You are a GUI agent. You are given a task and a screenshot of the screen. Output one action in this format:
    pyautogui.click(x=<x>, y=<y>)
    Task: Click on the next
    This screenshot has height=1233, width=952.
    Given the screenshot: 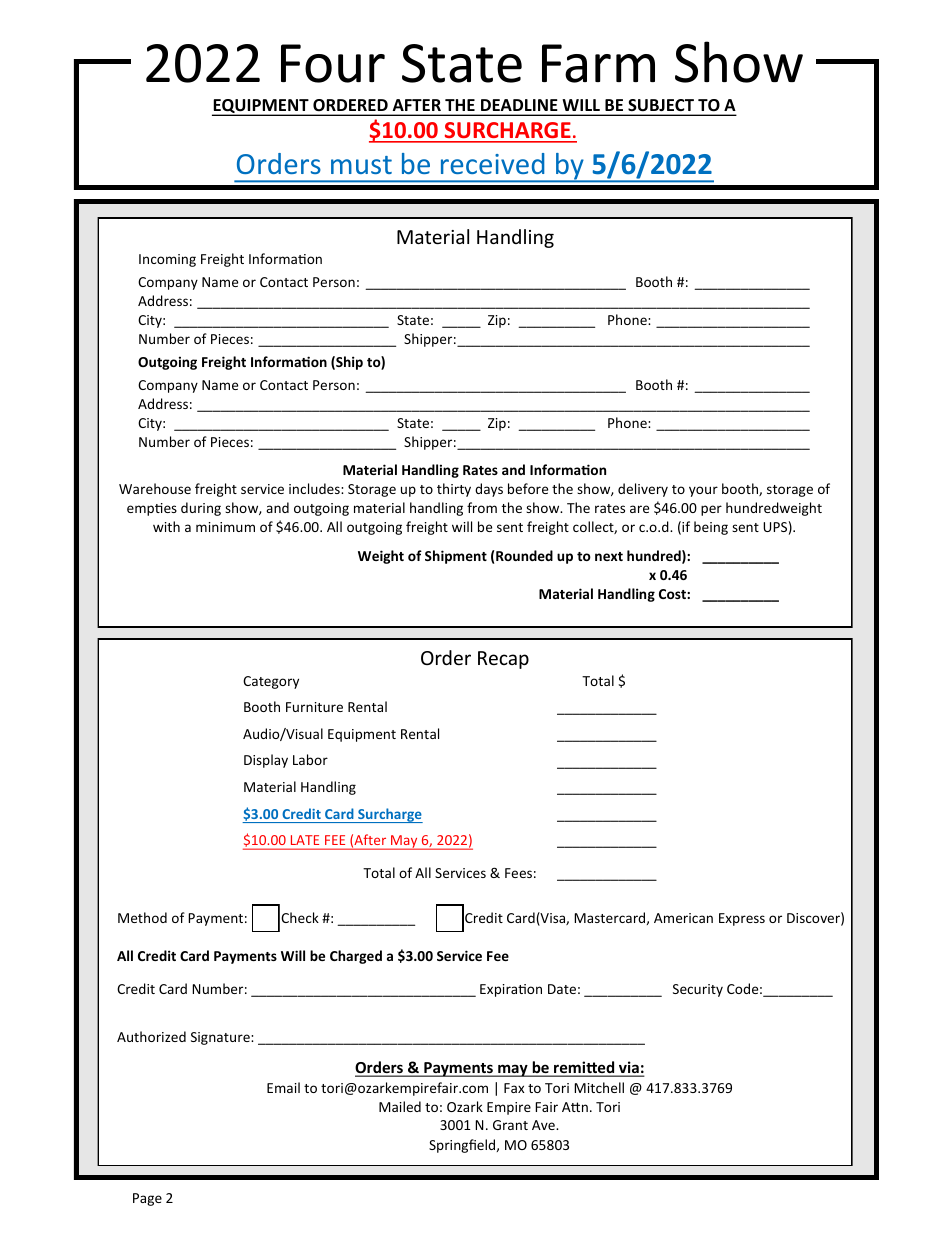 What is the action you would take?
    pyautogui.click(x=609, y=556)
